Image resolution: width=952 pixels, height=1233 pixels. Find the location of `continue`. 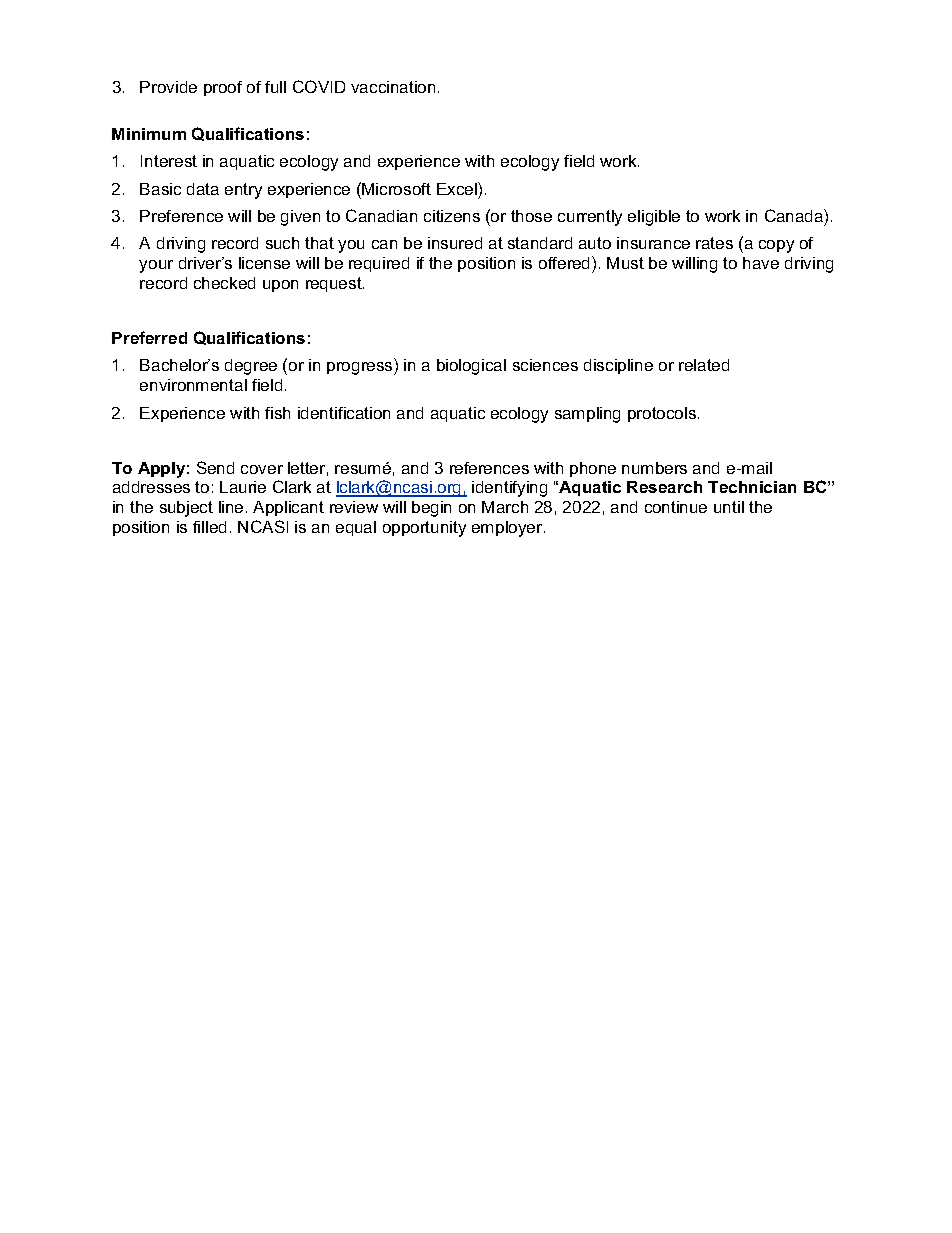

continue is located at coordinates (676, 507).
